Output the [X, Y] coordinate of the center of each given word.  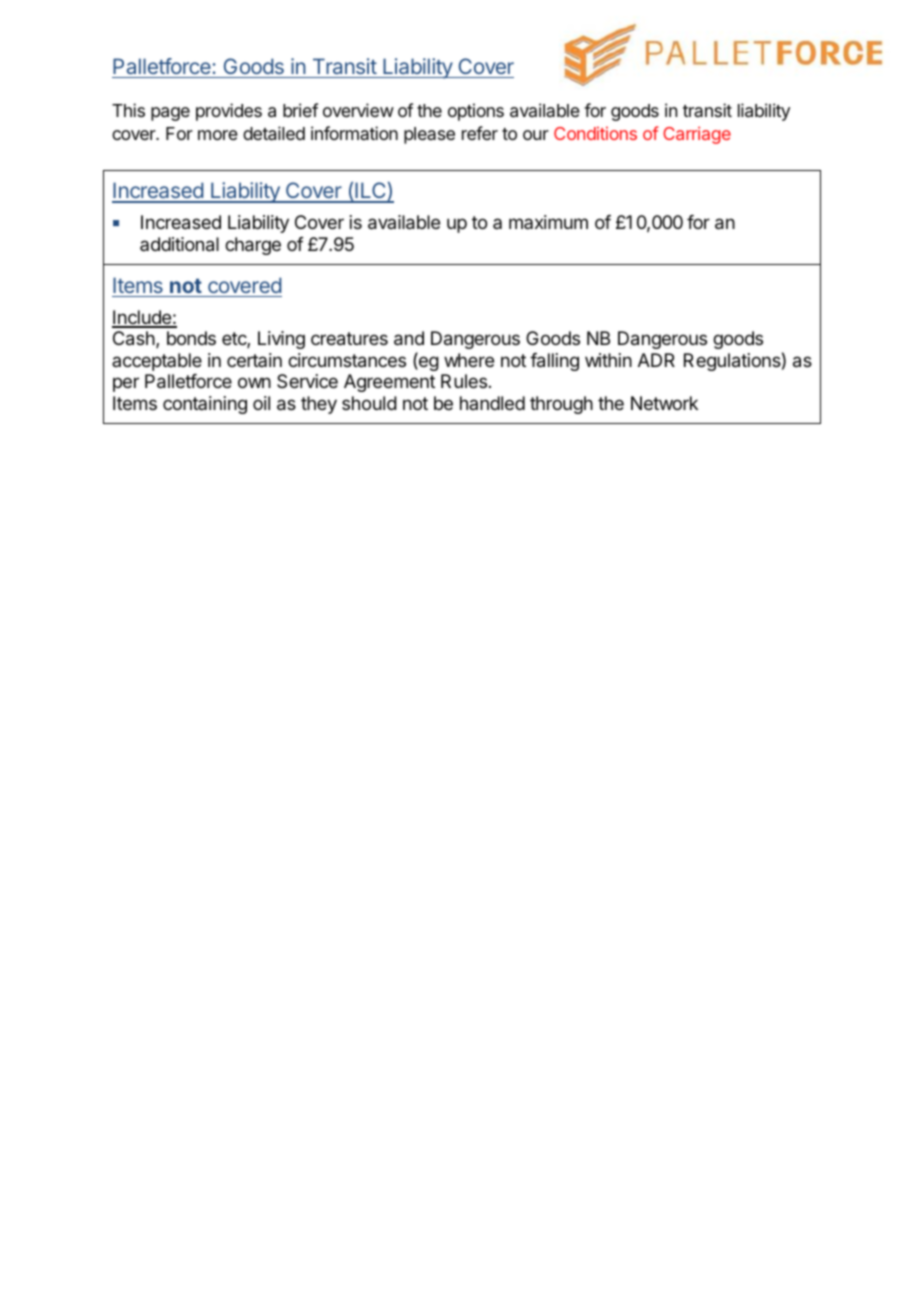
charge [253, 246]
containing [205, 405]
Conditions [595, 133]
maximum [548, 222]
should [369, 403]
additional [179, 244]
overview [358, 110]
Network [664, 403]
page [170, 114]
